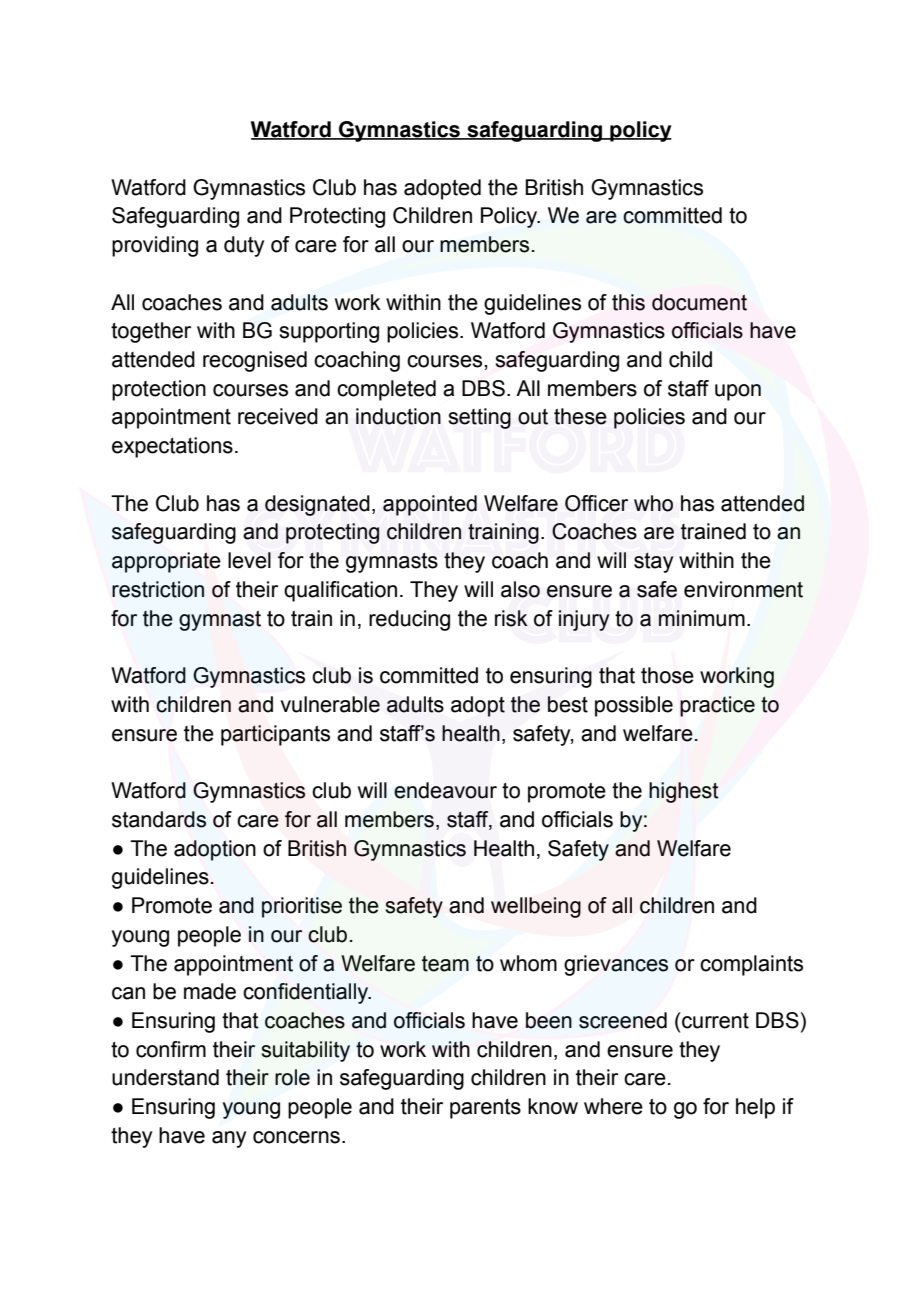  Describe the element at coordinates (229, 1139) in the page. I see `any` at that location.
